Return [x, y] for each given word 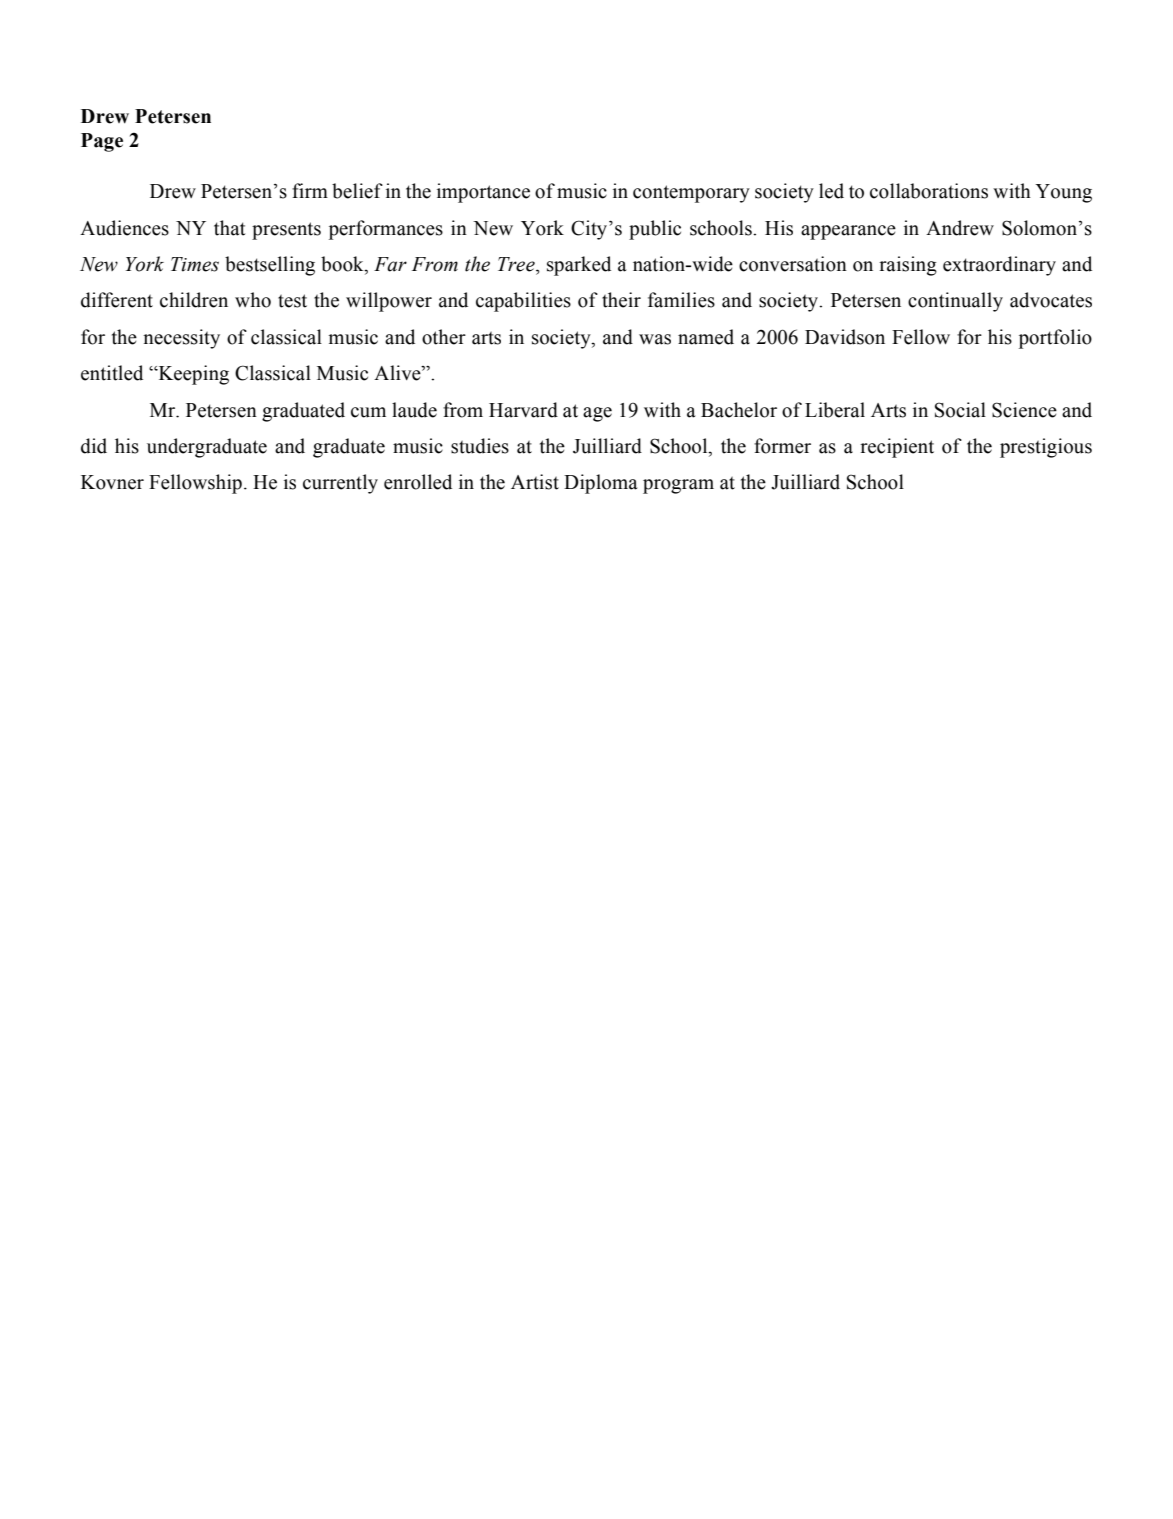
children [194, 300]
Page [102, 142]
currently [340, 484]
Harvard [523, 410]
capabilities [523, 302]
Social [960, 410]
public [655, 230]
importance [483, 193]
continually [955, 302]
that [229, 228]
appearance [848, 232]
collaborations [929, 191]
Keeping [192, 375]
